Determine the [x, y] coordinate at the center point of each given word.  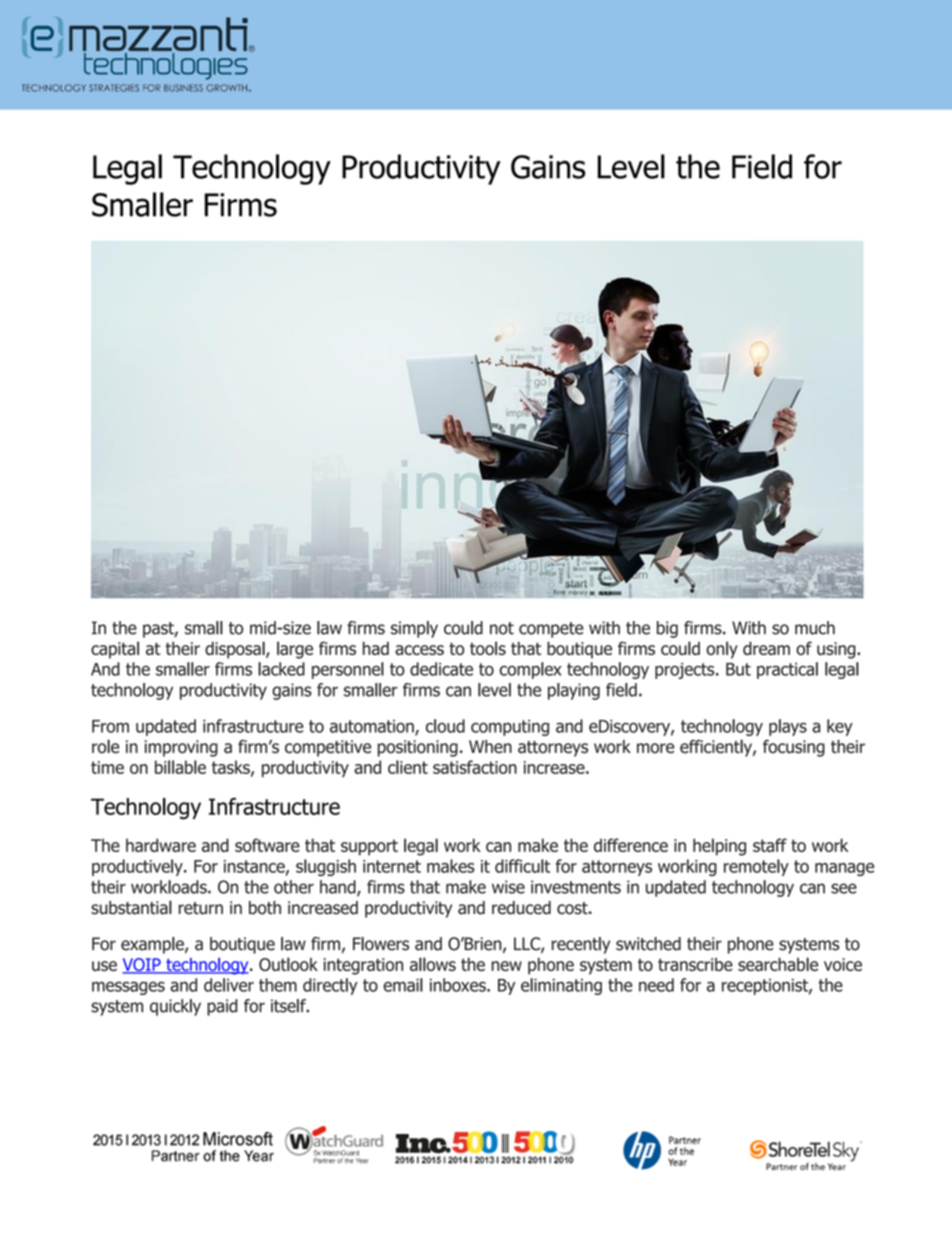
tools [488, 648]
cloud [445, 726]
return [201, 908]
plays [788, 727]
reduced [521, 908]
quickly [175, 1007]
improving [181, 748]
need [656, 985]
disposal [236, 650]
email [403, 985]
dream [766, 648]
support [369, 847]
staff [770, 845]
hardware [161, 845]
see [844, 888]
